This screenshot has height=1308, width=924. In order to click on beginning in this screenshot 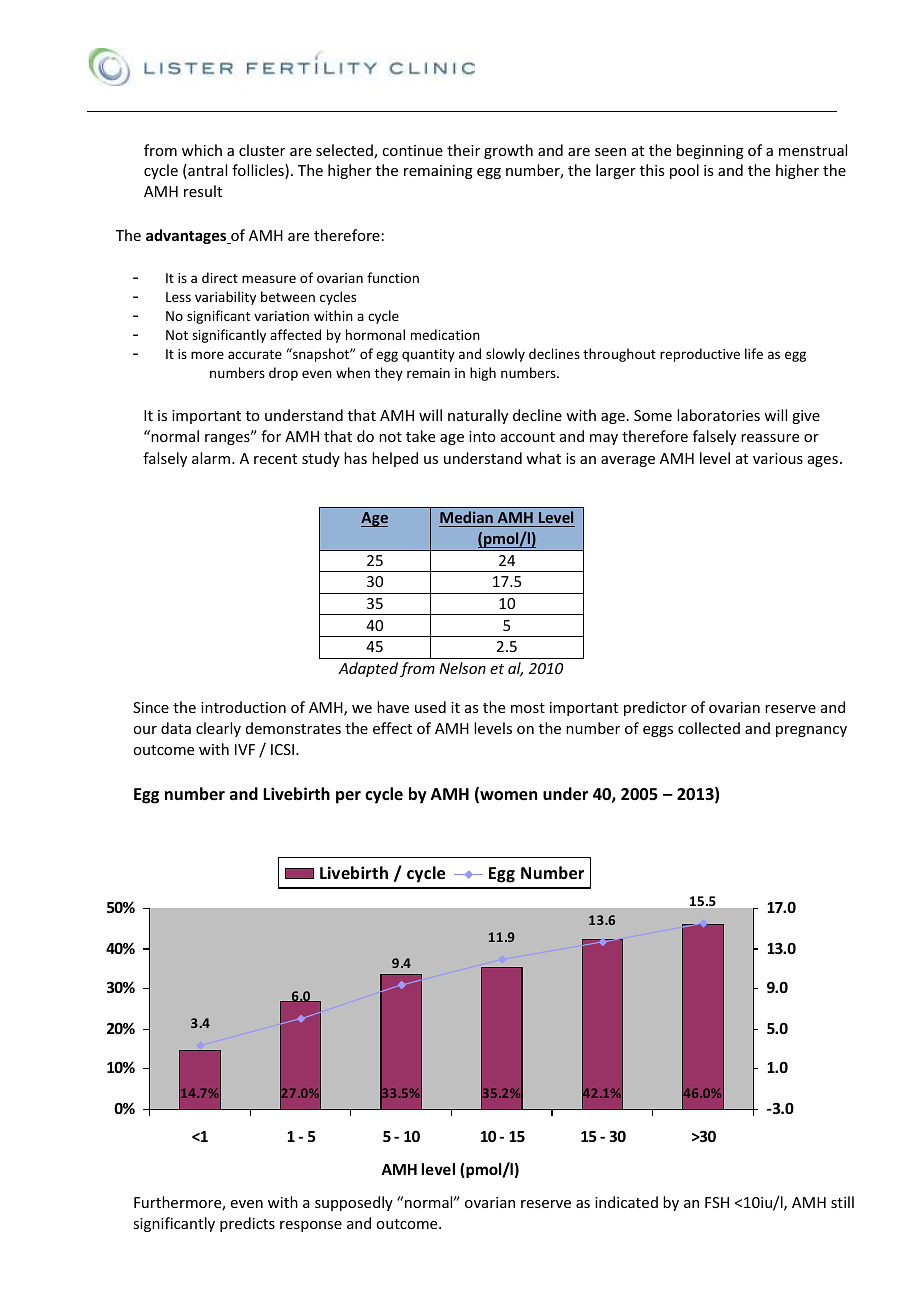, I will do `click(710, 151)`.
